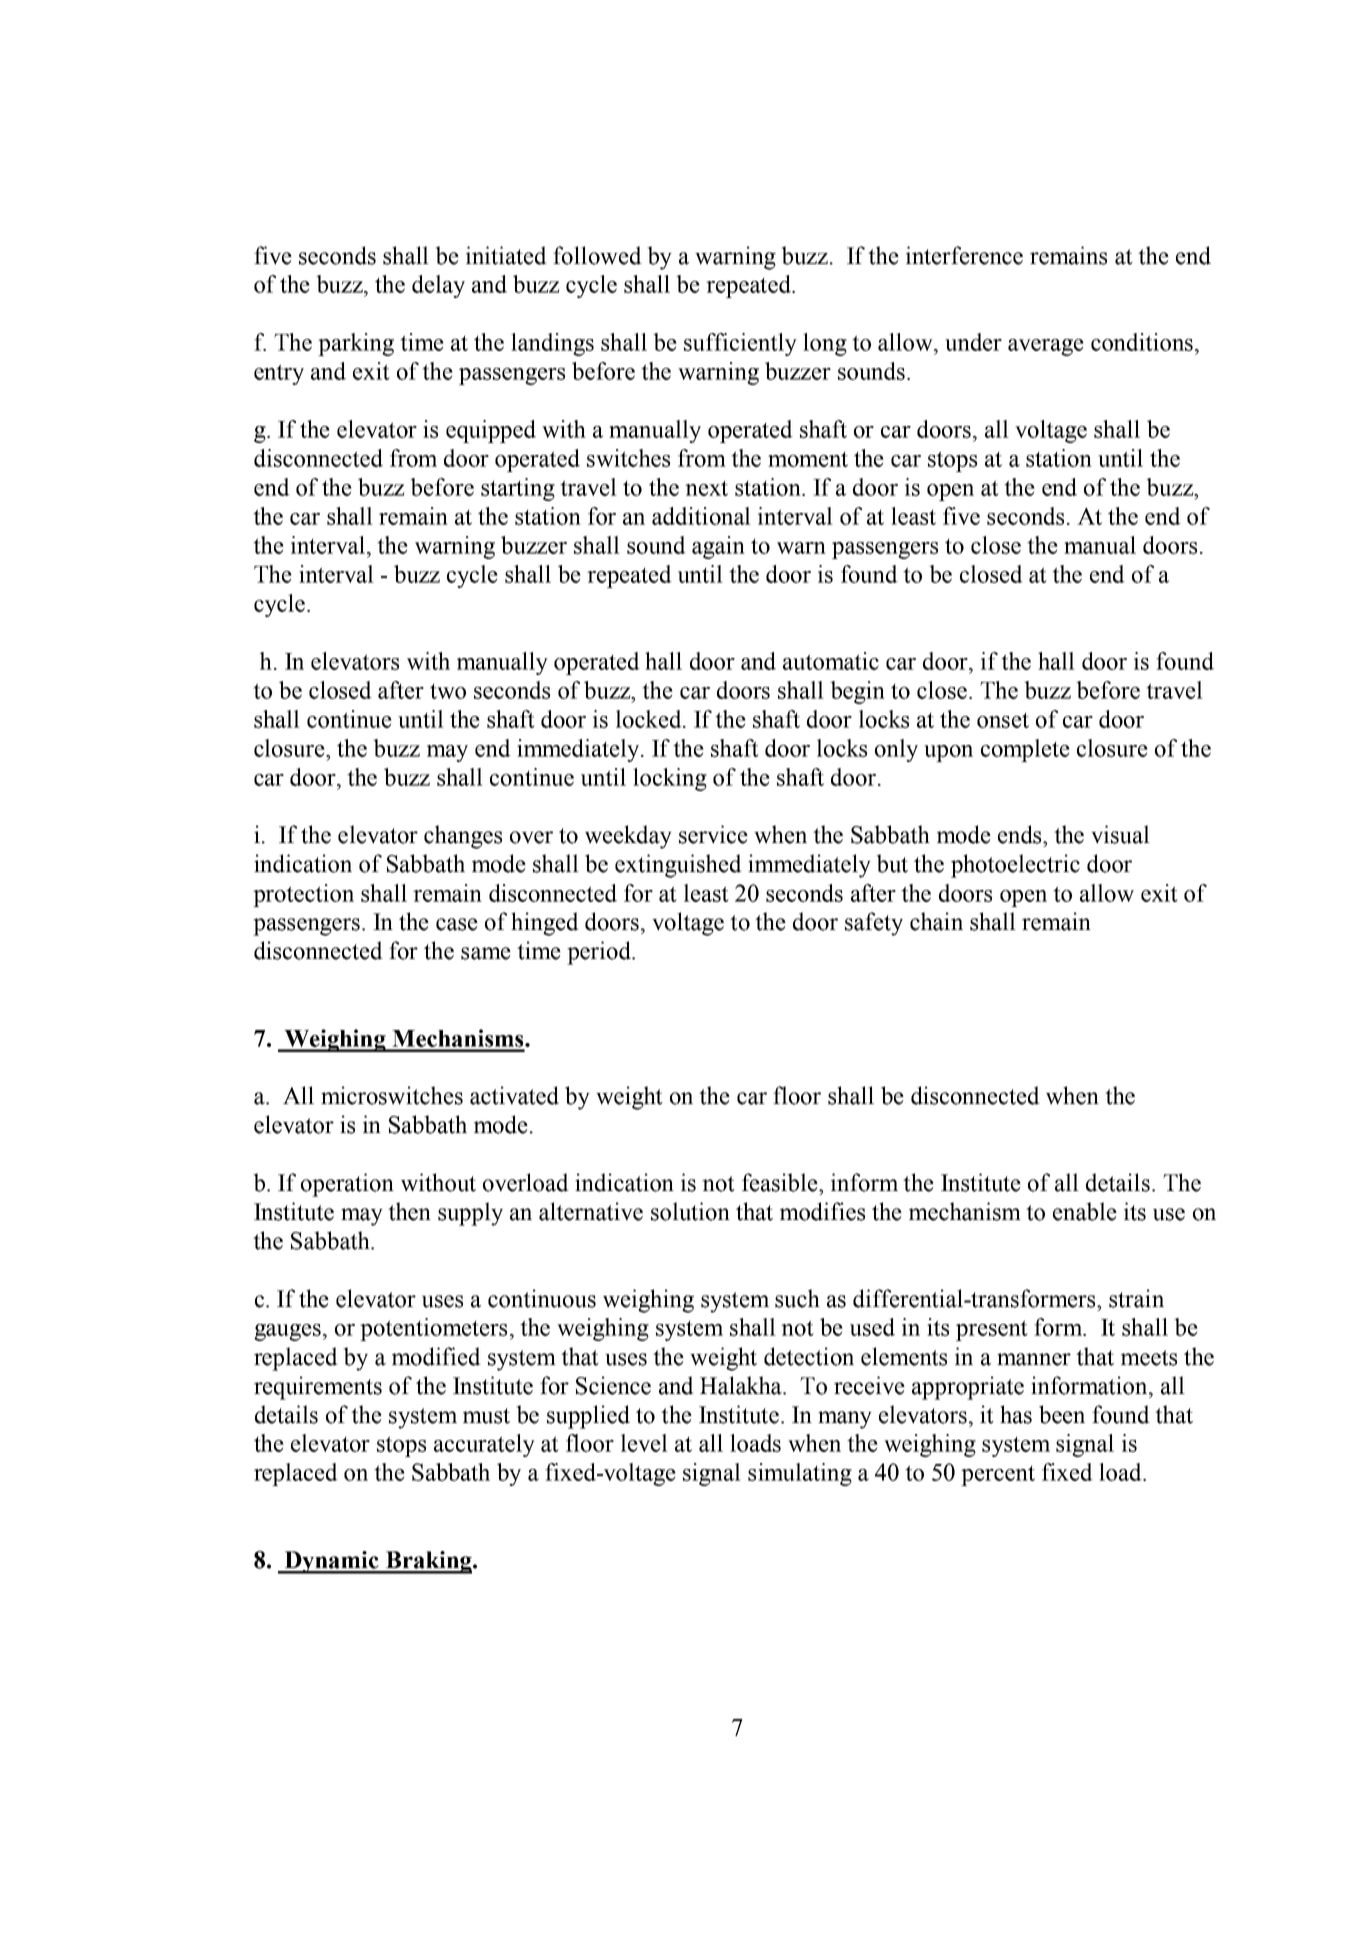  Describe the element at coordinates (428, 1562) in the document. I see `Braking` at that location.
